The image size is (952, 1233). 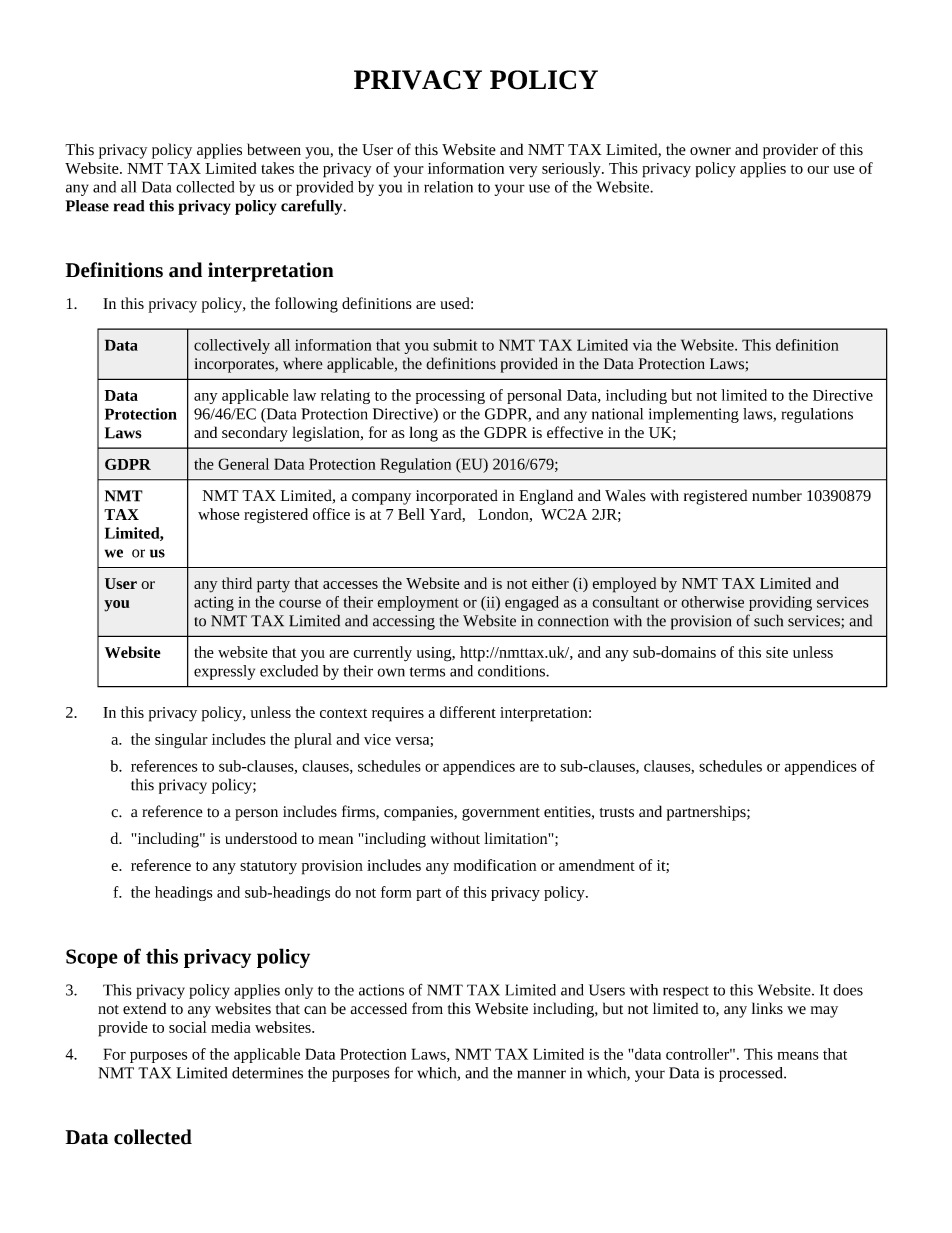 I want to click on relation, so click(x=448, y=187).
